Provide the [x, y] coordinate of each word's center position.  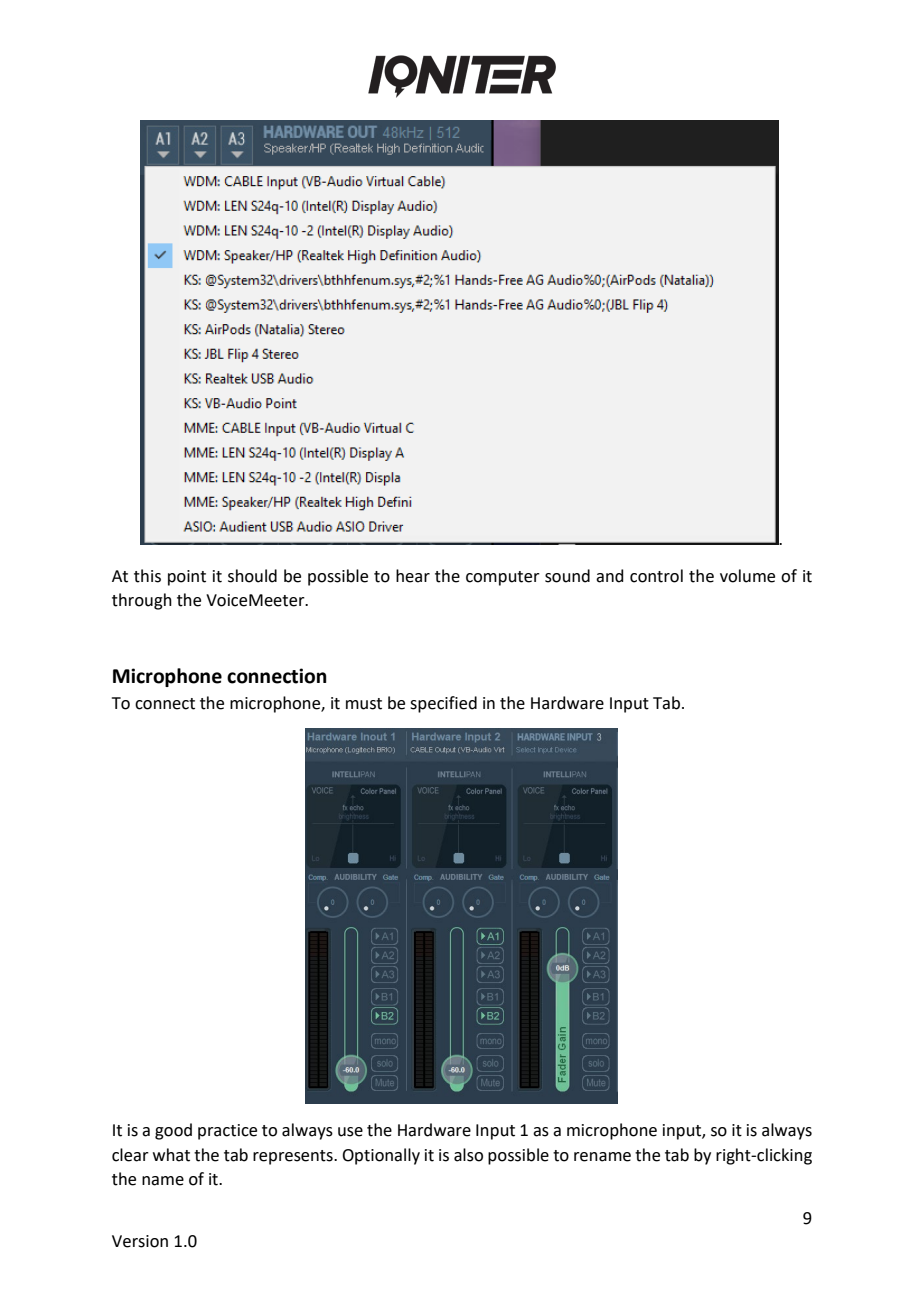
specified [443, 704]
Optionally [381, 1156]
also [468, 1155]
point [187, 578]
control [656, 576]
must [364, 704]
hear [413, 576]
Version [140, 1241]
